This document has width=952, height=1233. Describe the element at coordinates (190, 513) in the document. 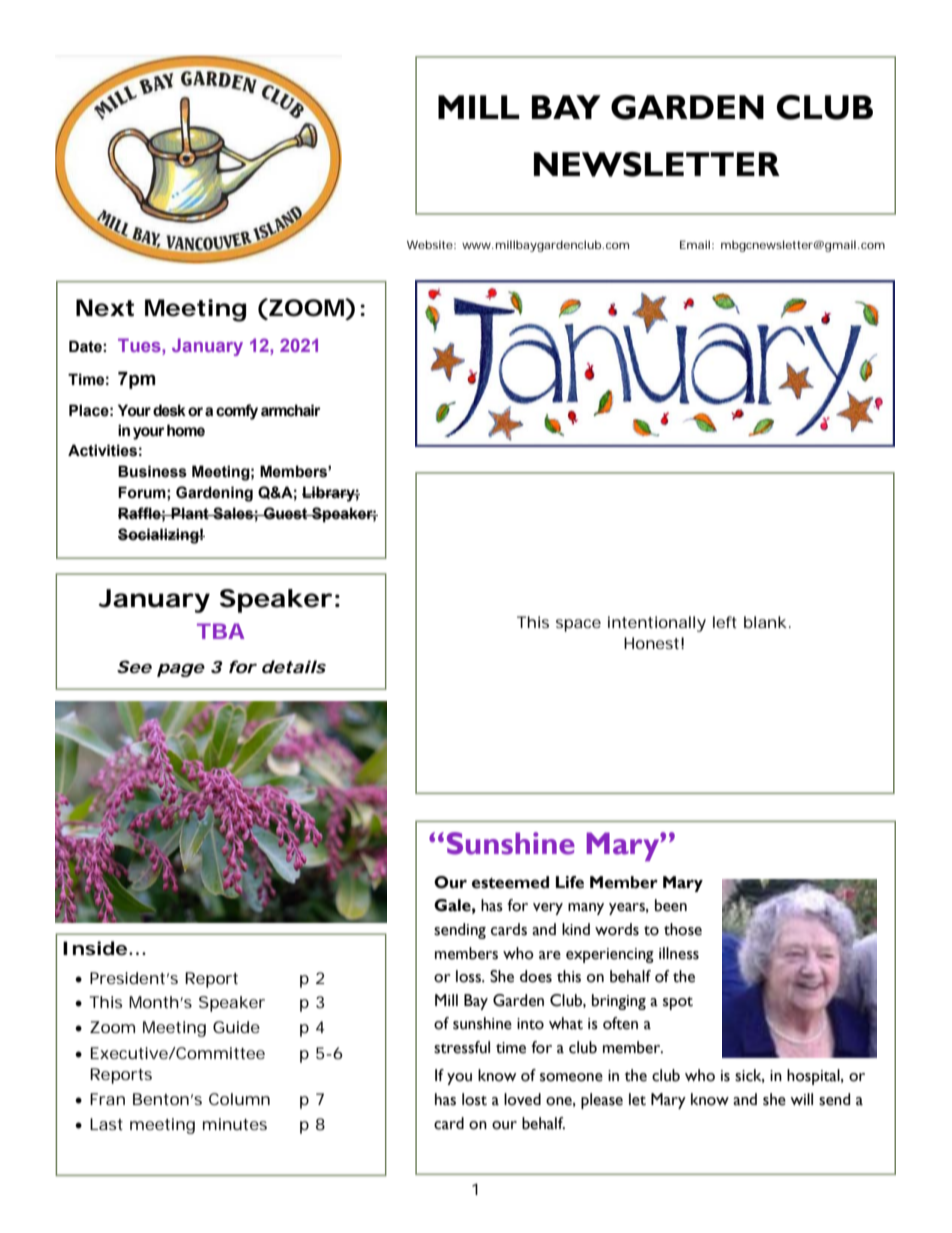

I see `Plant` at that location.
